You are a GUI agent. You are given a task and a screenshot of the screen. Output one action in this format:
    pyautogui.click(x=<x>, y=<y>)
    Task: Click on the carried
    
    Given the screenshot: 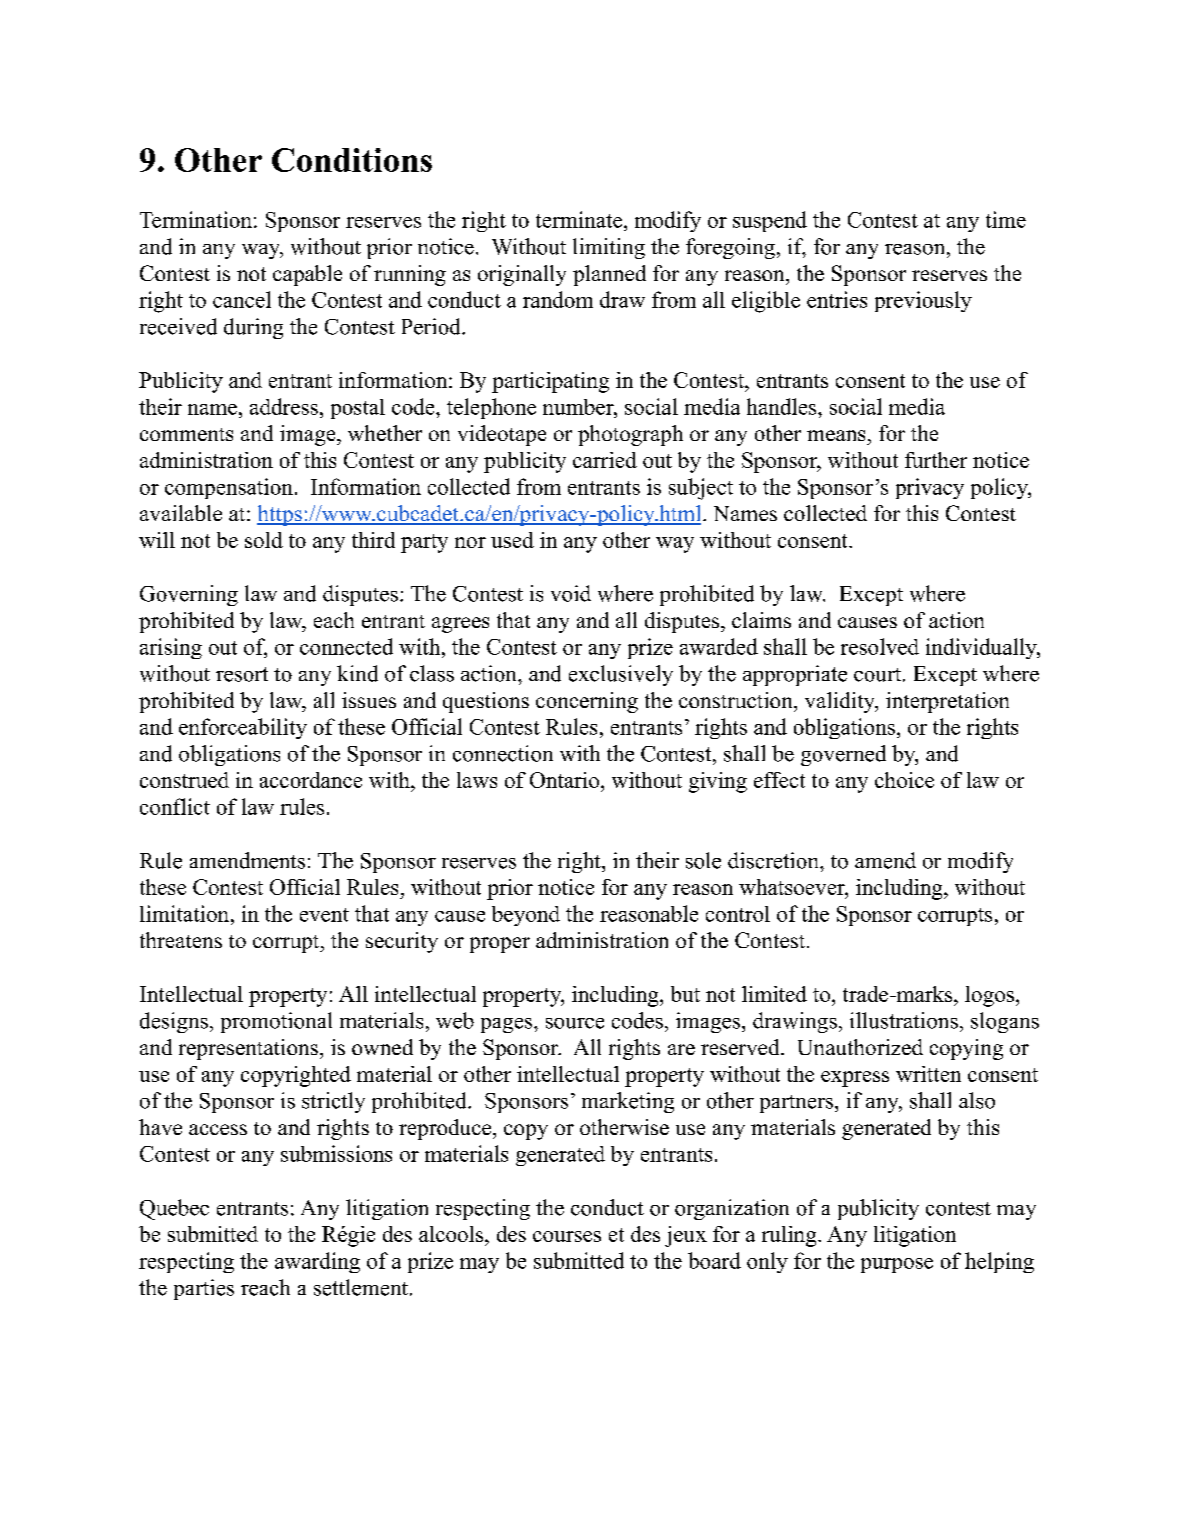 What is the action you would take?
    pyautogui.click(x=605, y=460)
